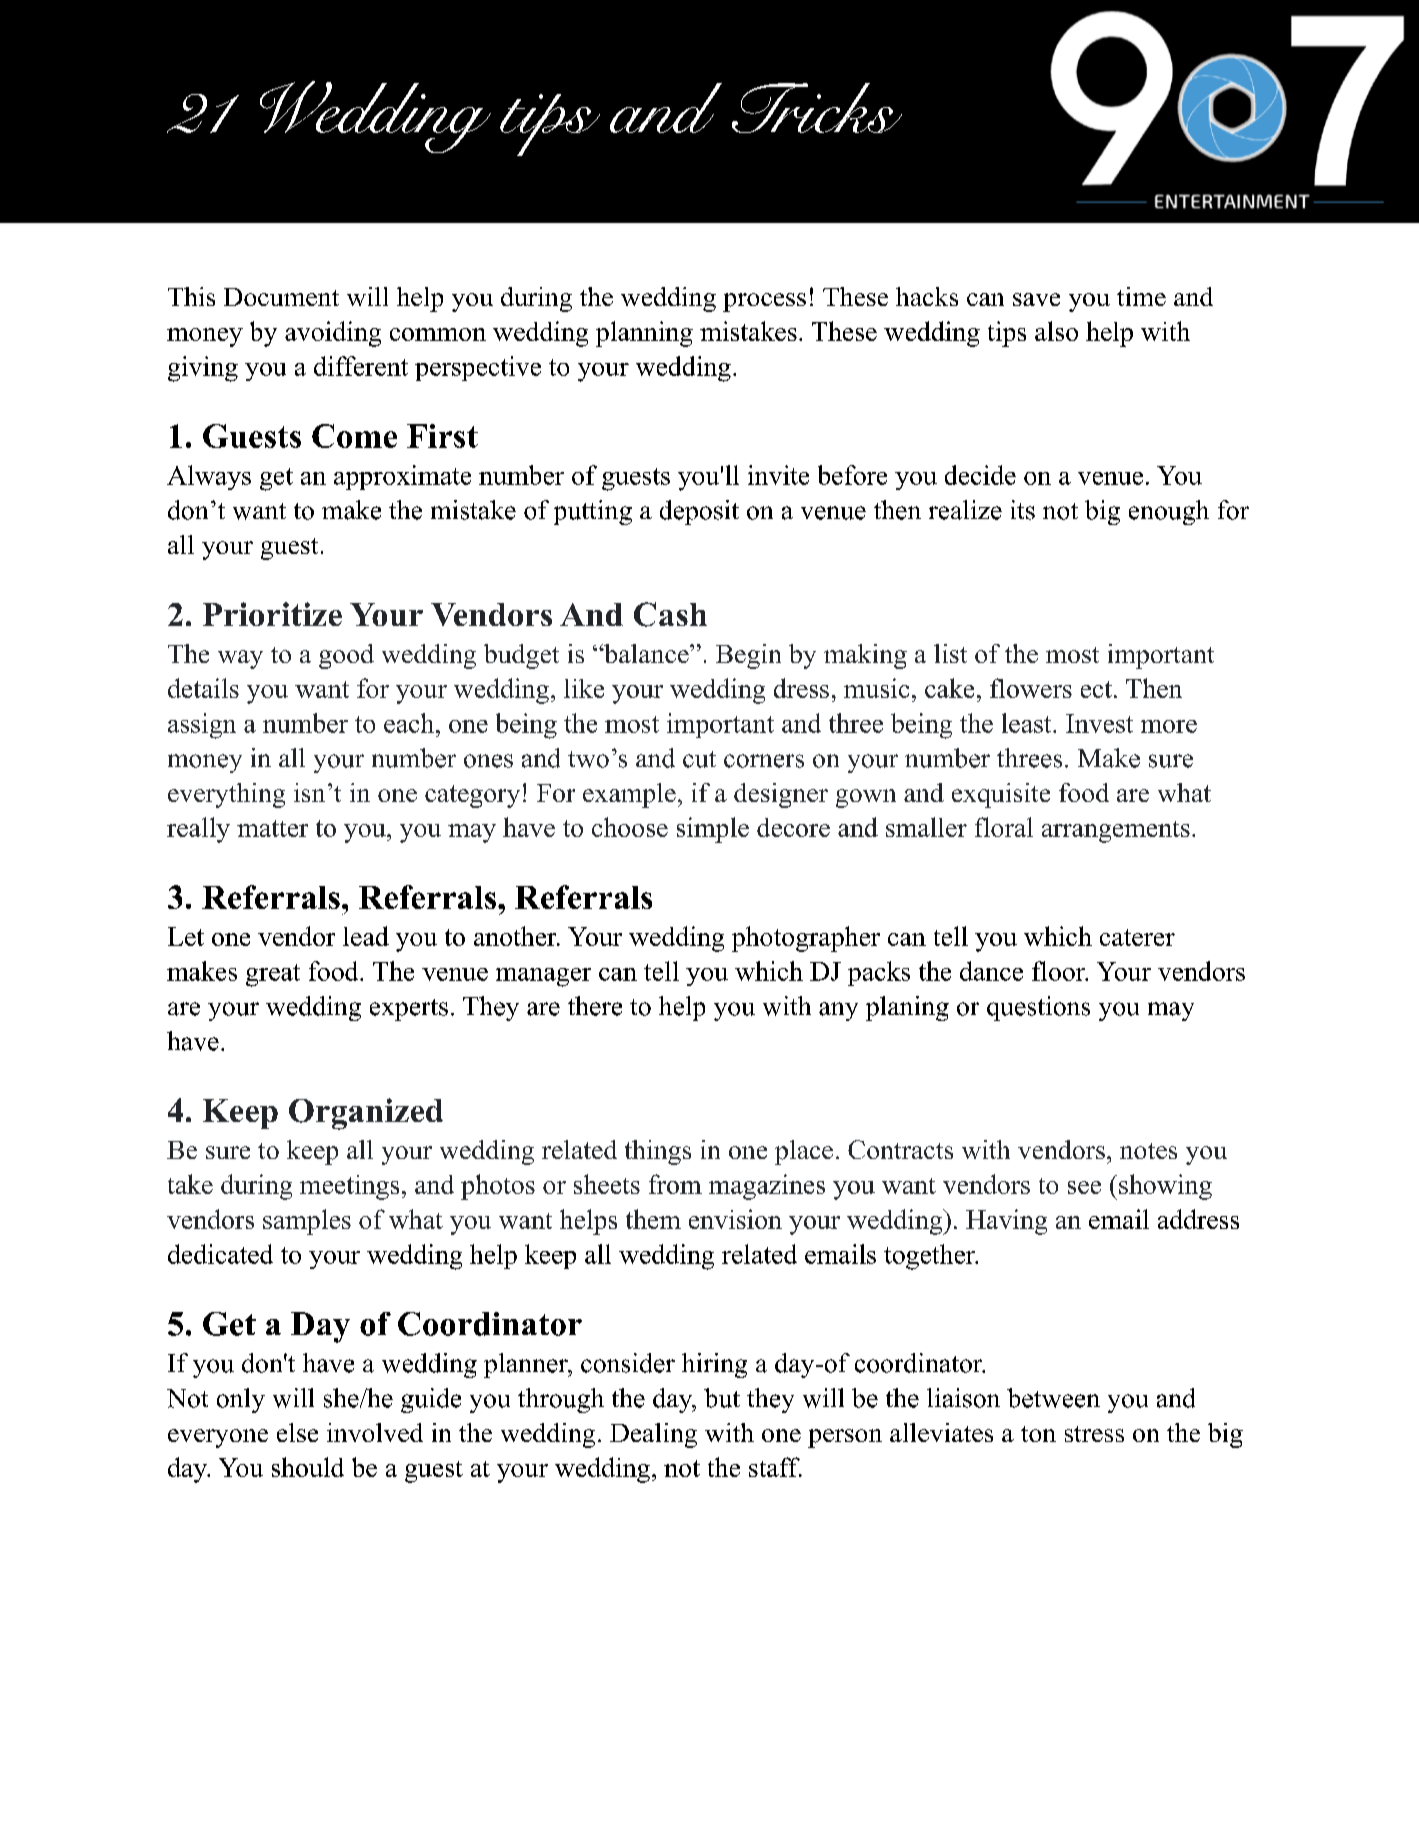 The height and width of the screenshot is (1836, 1419). I want to click on else, so click(297, 1432).
